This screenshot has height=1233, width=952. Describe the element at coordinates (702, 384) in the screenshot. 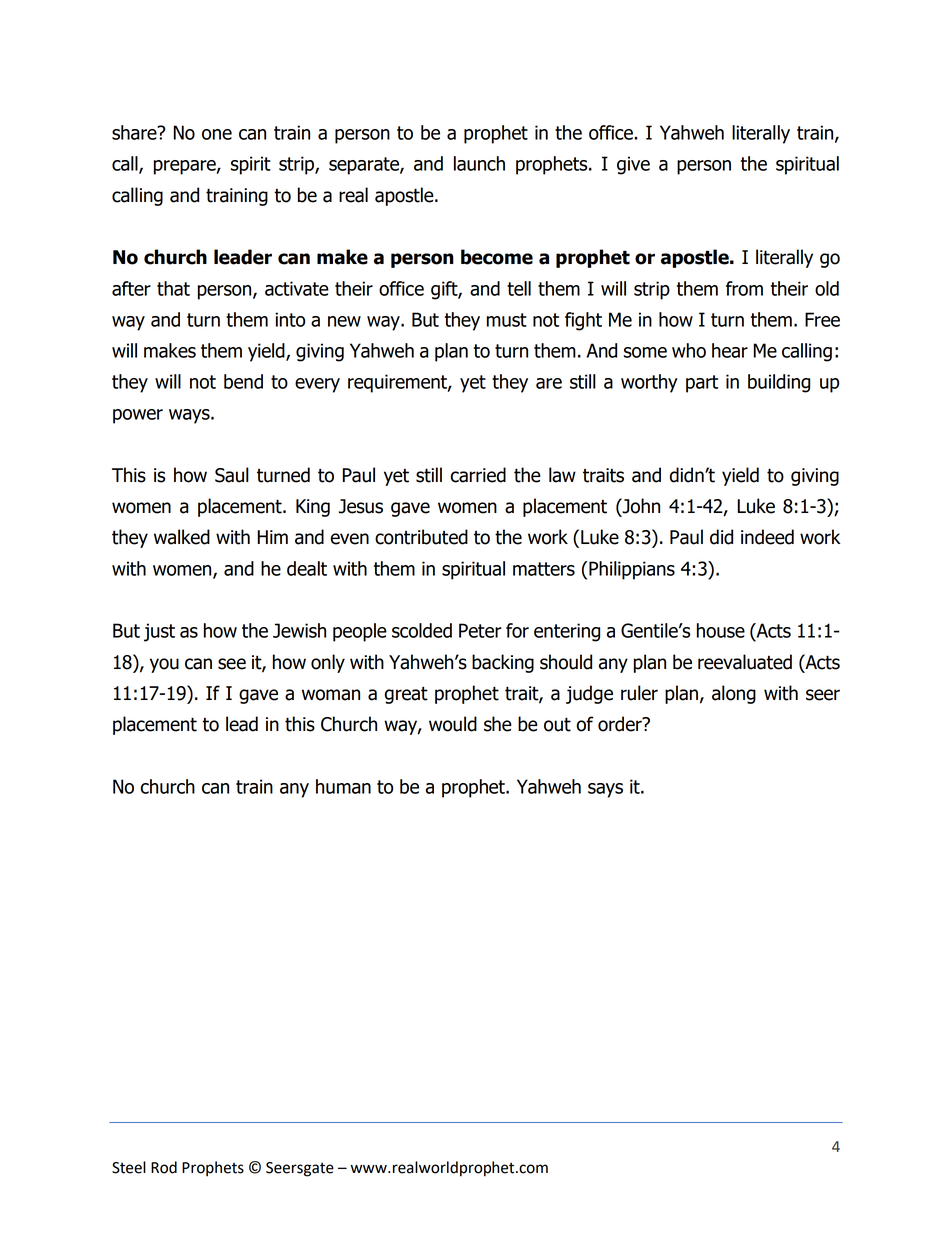

I see `part` at that location.
